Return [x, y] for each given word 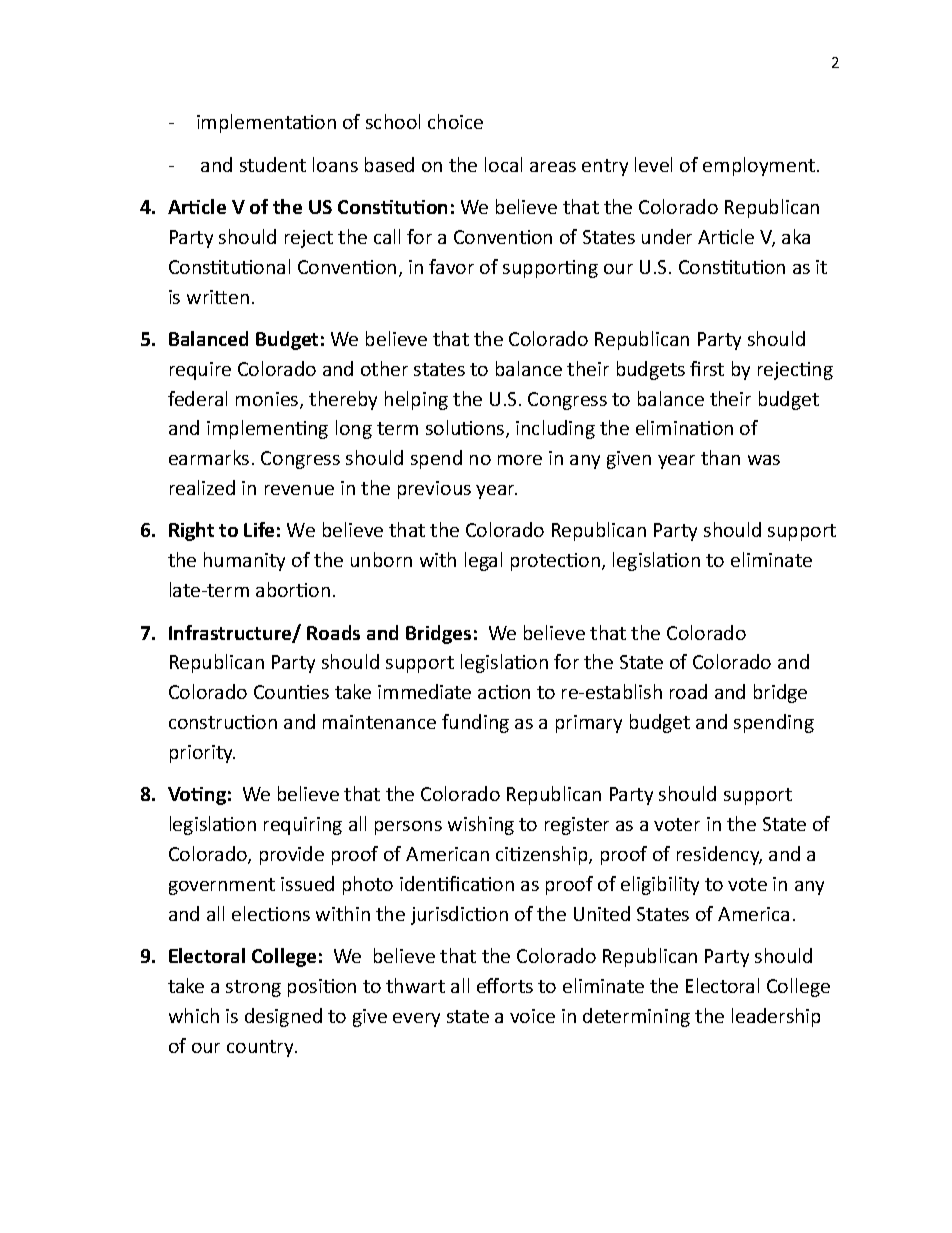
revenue [299, 490]
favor [451, 266]
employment [759, 166]
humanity [244, 561]
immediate [424, 691]
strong [253, 988]
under [667, 236]
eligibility [660, 885]
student [273, 164]
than [720, 457]
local [503, 164]
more [520, 460]
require [200, 371]
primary [589, 724]
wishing [481, 825]
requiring [303, 826]
